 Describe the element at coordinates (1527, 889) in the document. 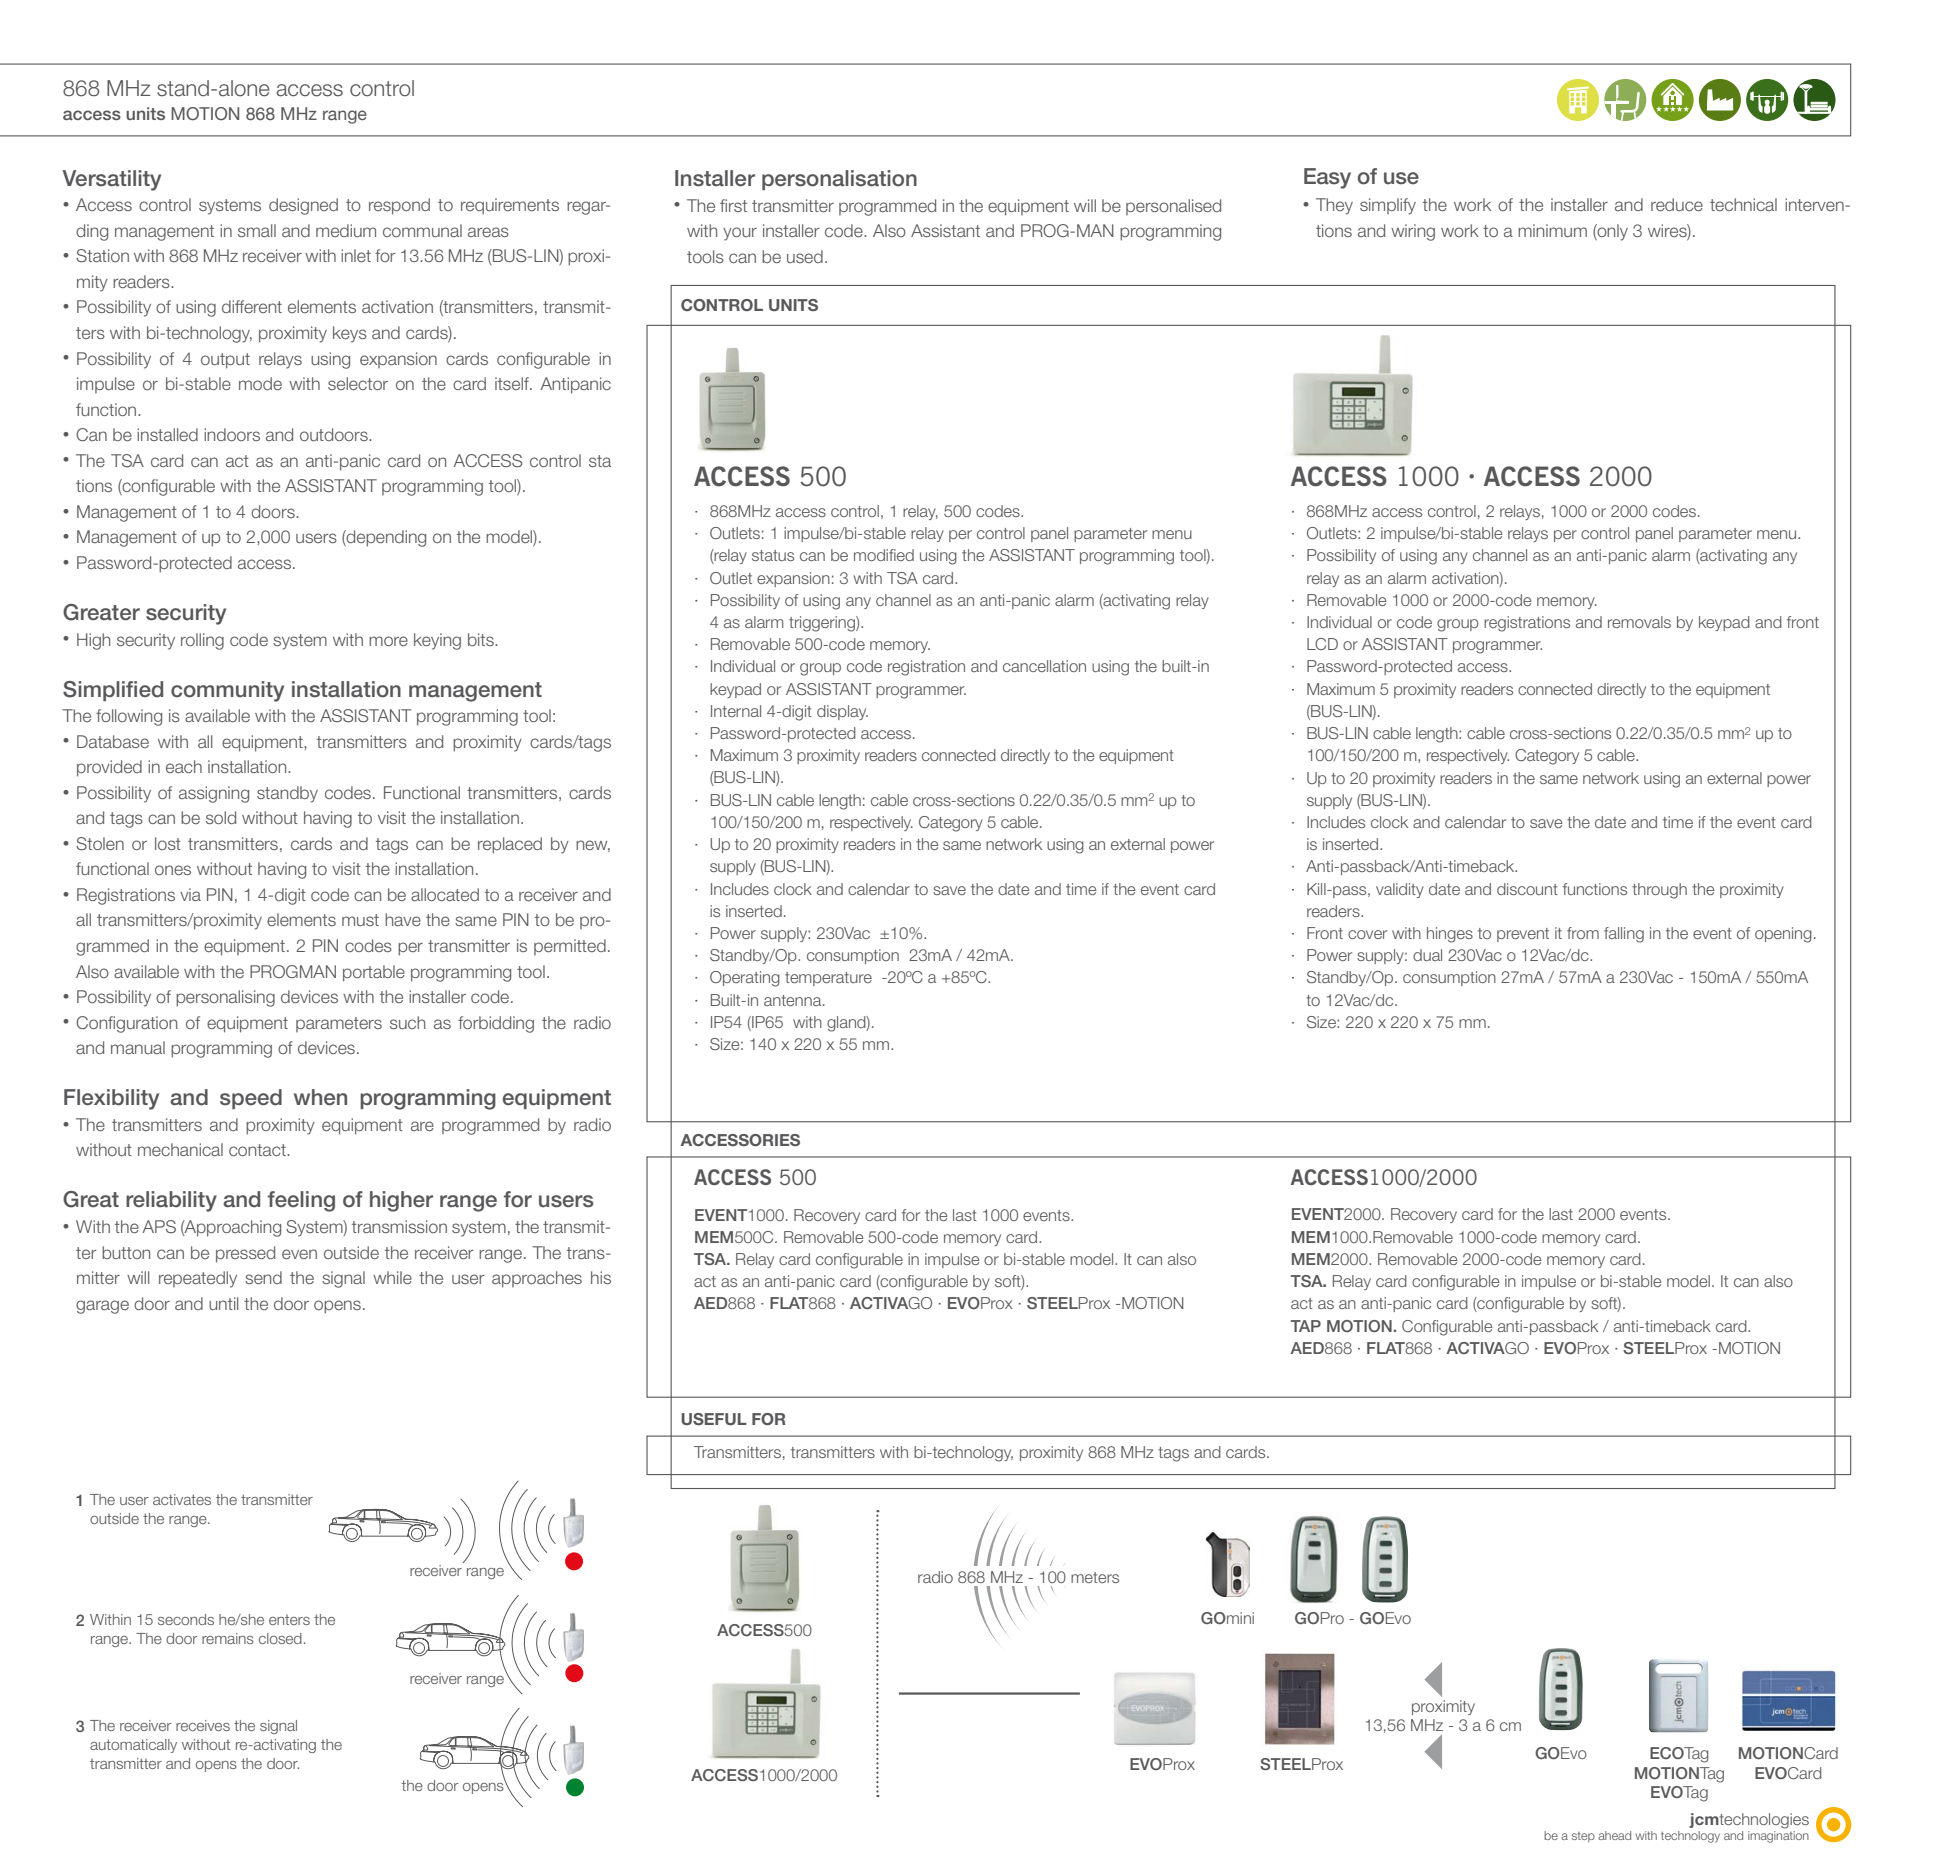

I see `discount` at that location.
